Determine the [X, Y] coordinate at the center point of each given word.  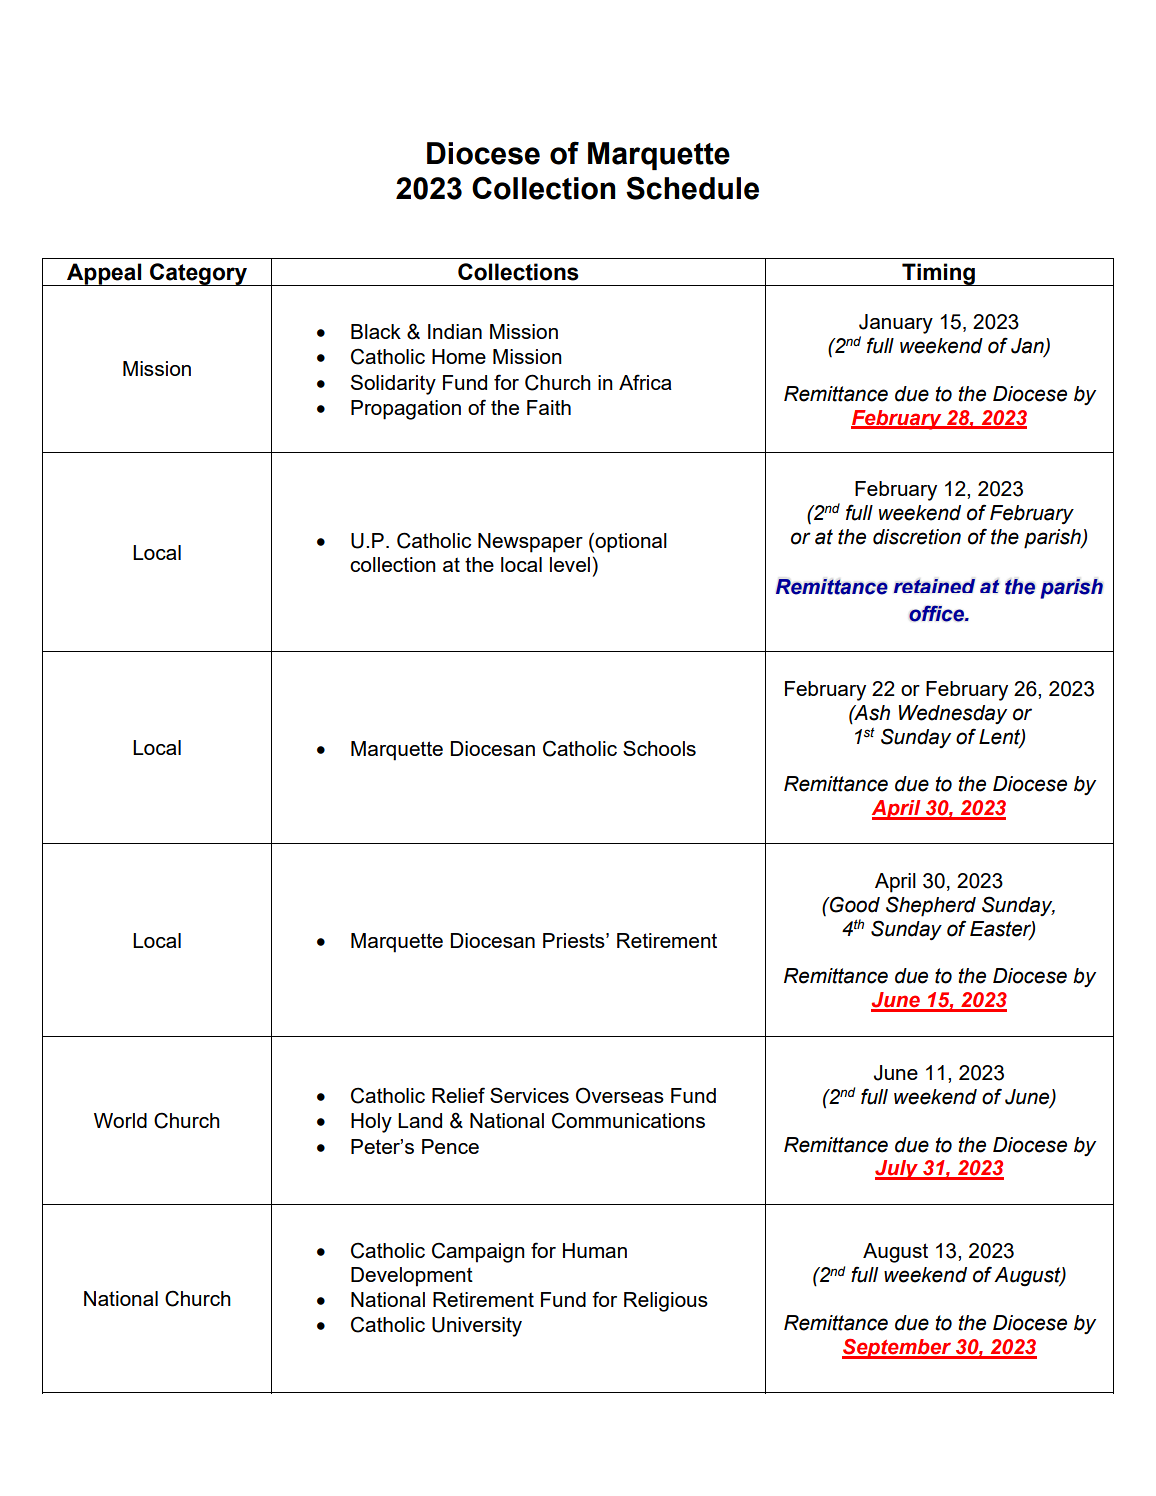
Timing [938, 274]
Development [412, 1277]
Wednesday [953, 714]
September [898, 1349]
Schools [659, 748]
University [477, 1327]
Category [198, 274]
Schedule [692, 188]
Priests [575, 940]
